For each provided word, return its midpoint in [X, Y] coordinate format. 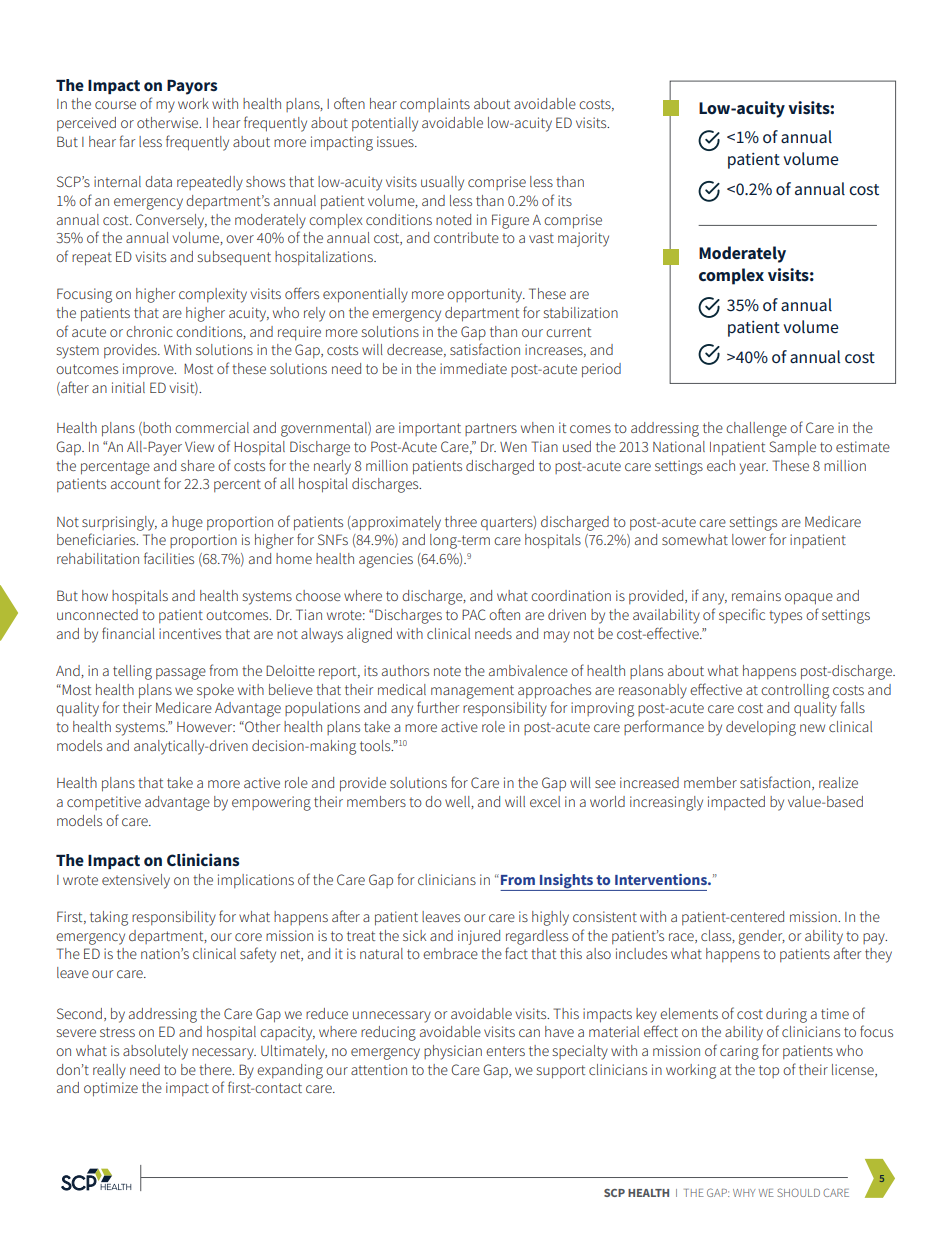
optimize [111, 1089]
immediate [473, 368]
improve [149, 370]
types [785, 617]
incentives [190, 633]
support [561, 1072]
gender [761, 937]
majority [583, 239]
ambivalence [528, 670]
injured [479, 937]
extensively [136, 881]
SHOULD [798, 1192]
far [127, 141]
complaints [435, 105]
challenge [756, 429]
